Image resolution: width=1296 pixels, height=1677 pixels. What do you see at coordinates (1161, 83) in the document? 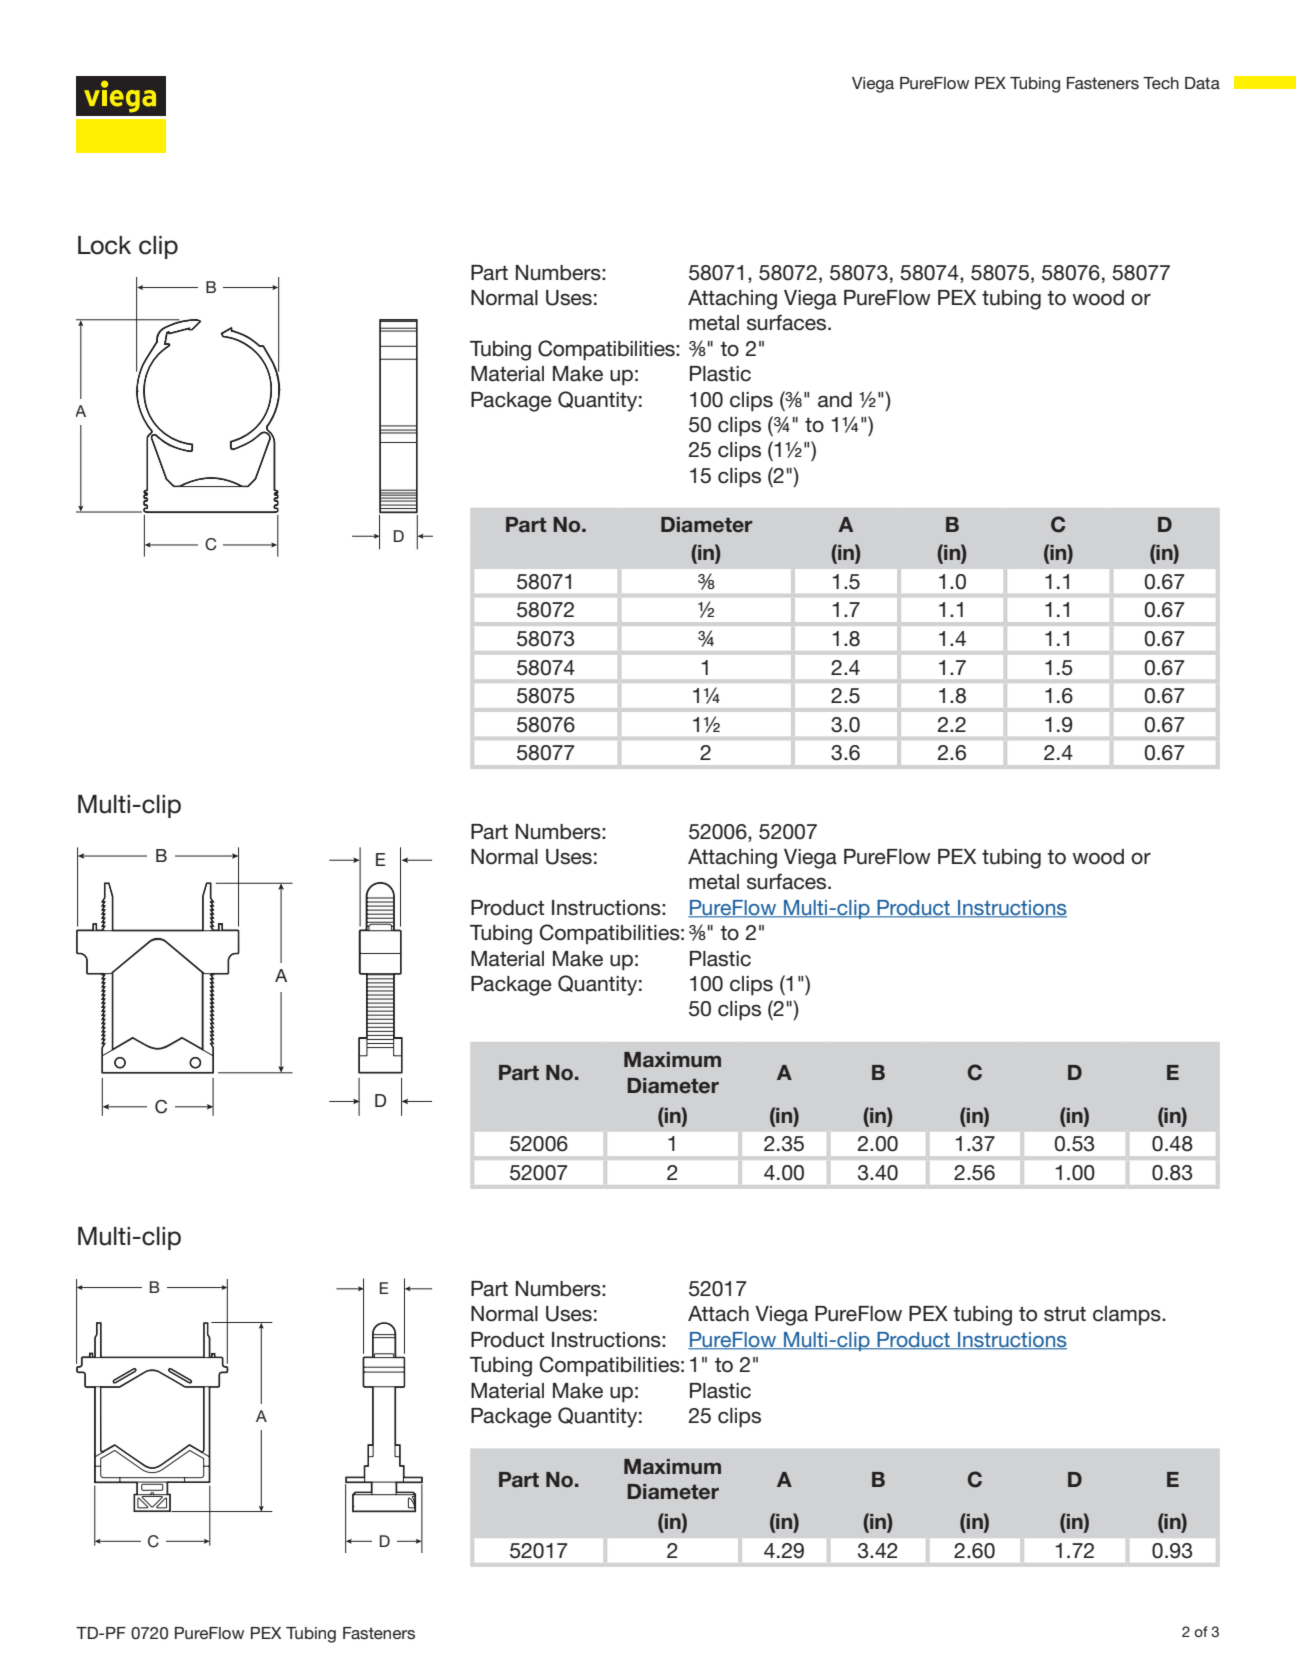
I see `Tech` at bounding box center [1161, 83].
